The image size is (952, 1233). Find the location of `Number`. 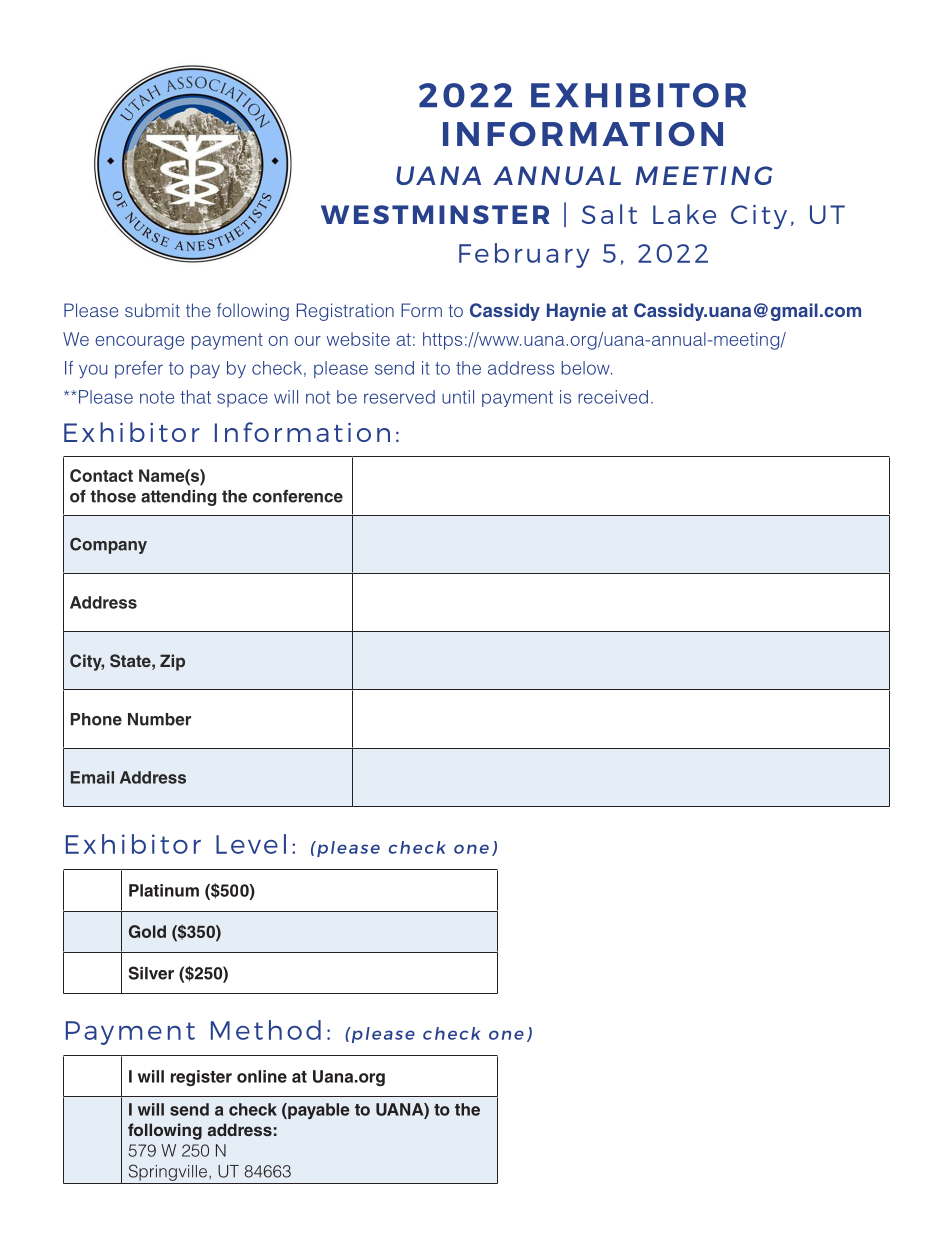

Number is located at coordinates (159, 719).
